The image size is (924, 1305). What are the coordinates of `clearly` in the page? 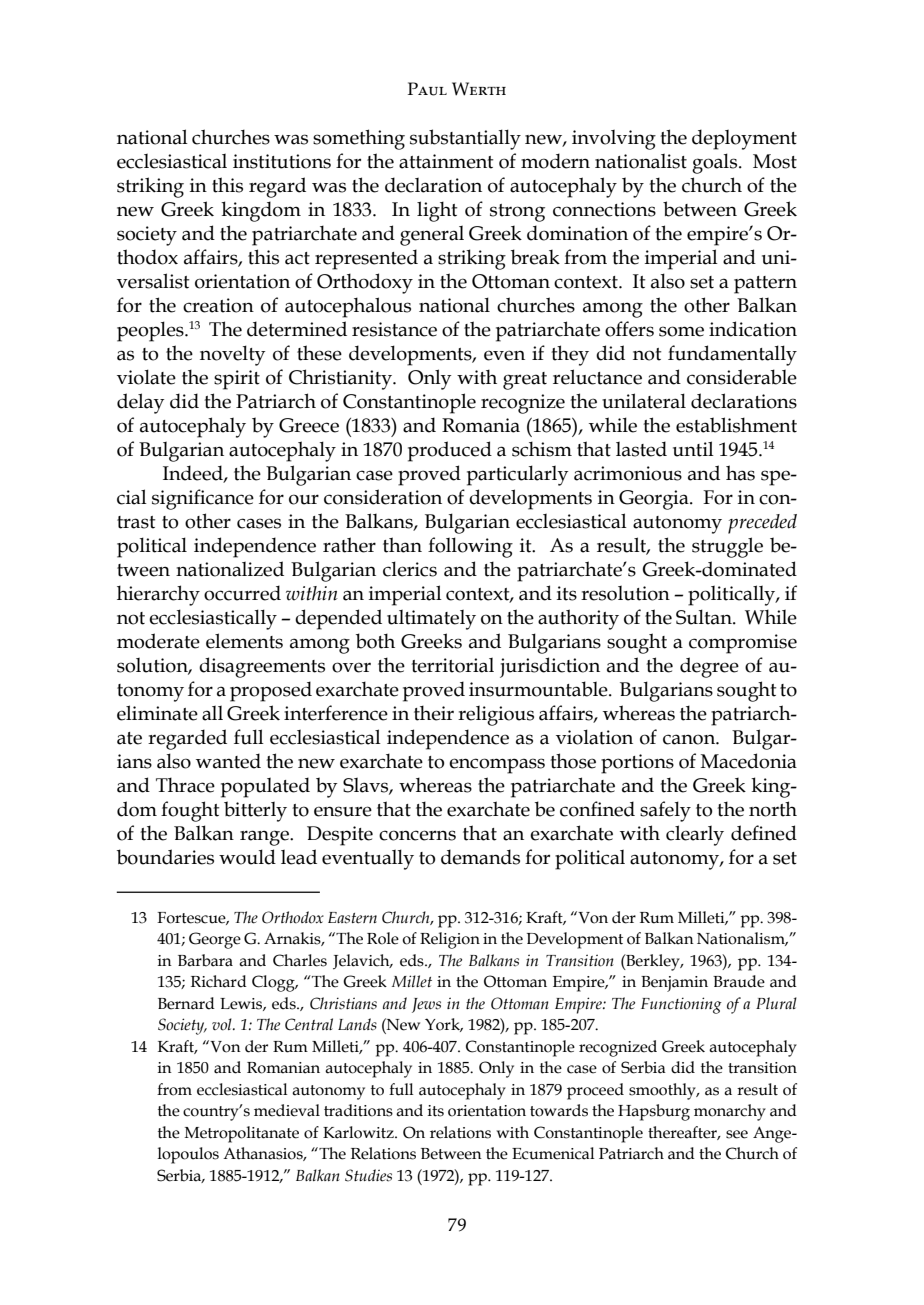 It's located at (695, 835).
